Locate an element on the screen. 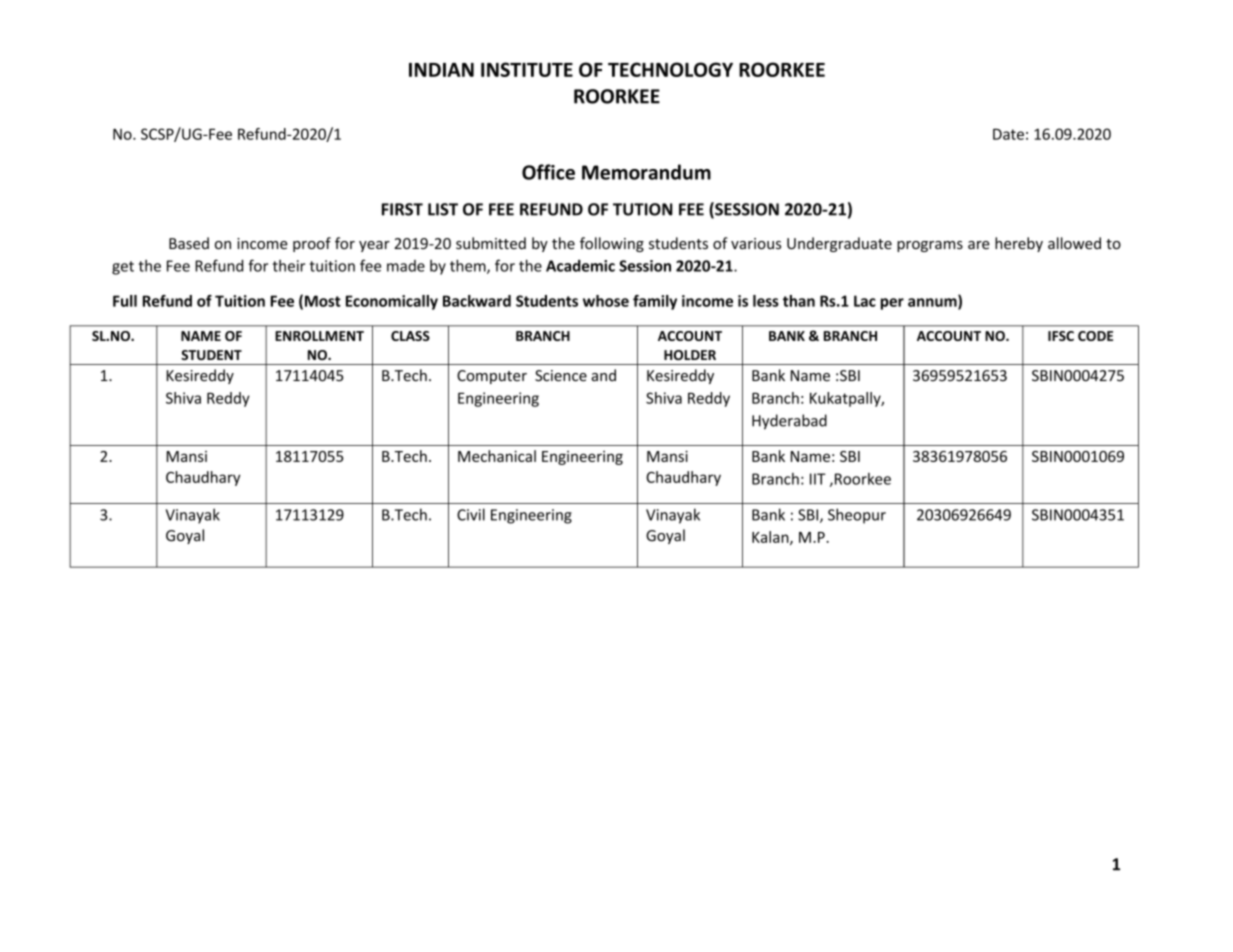  are is located at coordinates (979, 245).
